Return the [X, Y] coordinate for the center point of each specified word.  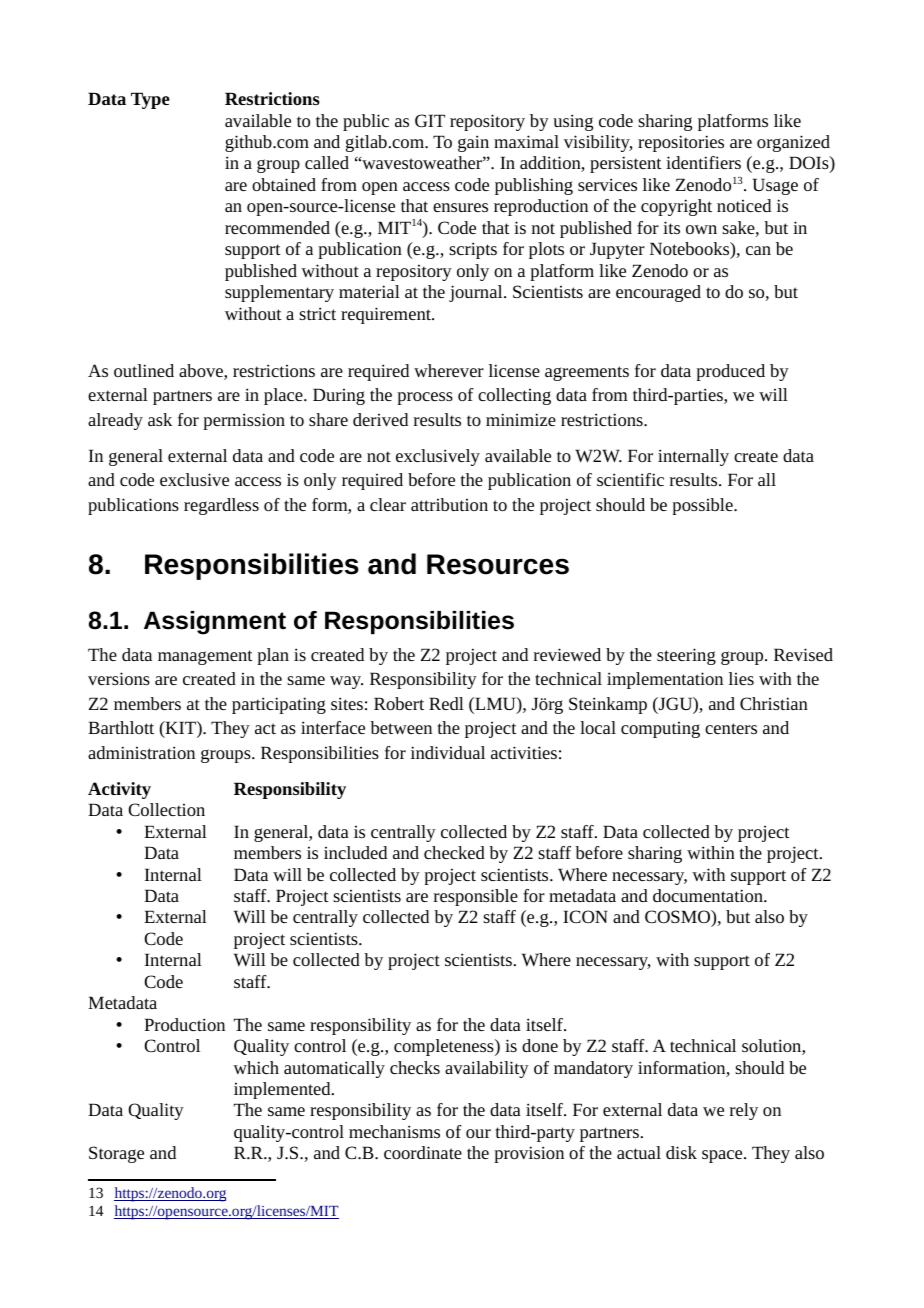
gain [473, 143]
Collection [166, 809]
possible [703, 506]
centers [731, 728]
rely [744, 1111]
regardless [221, 506]
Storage [116, 1154]
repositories [681, 143]
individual [448, 752]
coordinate [423, 1152]
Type [150, 100]
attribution [449, 504]
